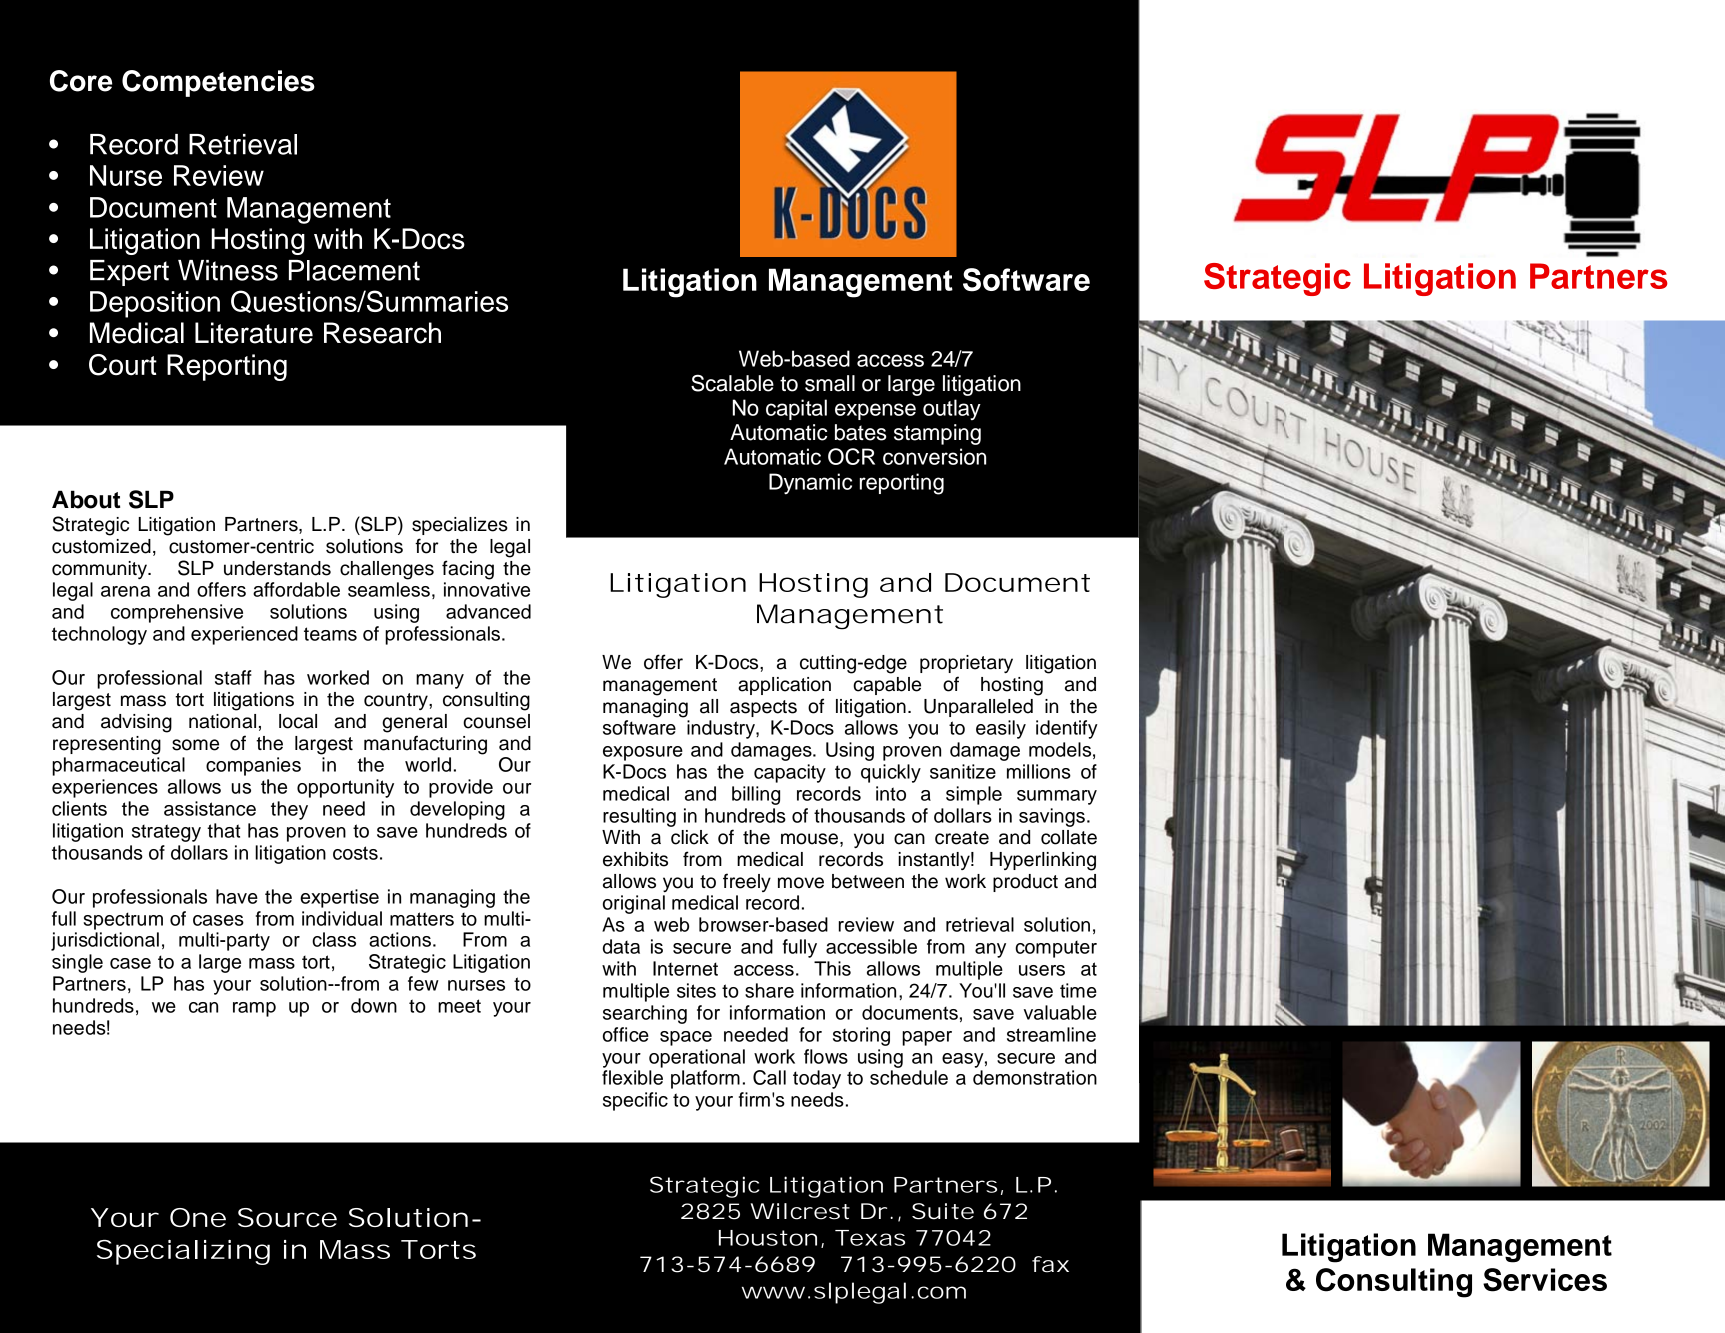  Describe the element at coordinates (952, 409) in the image. I see `outlay` at that location.
